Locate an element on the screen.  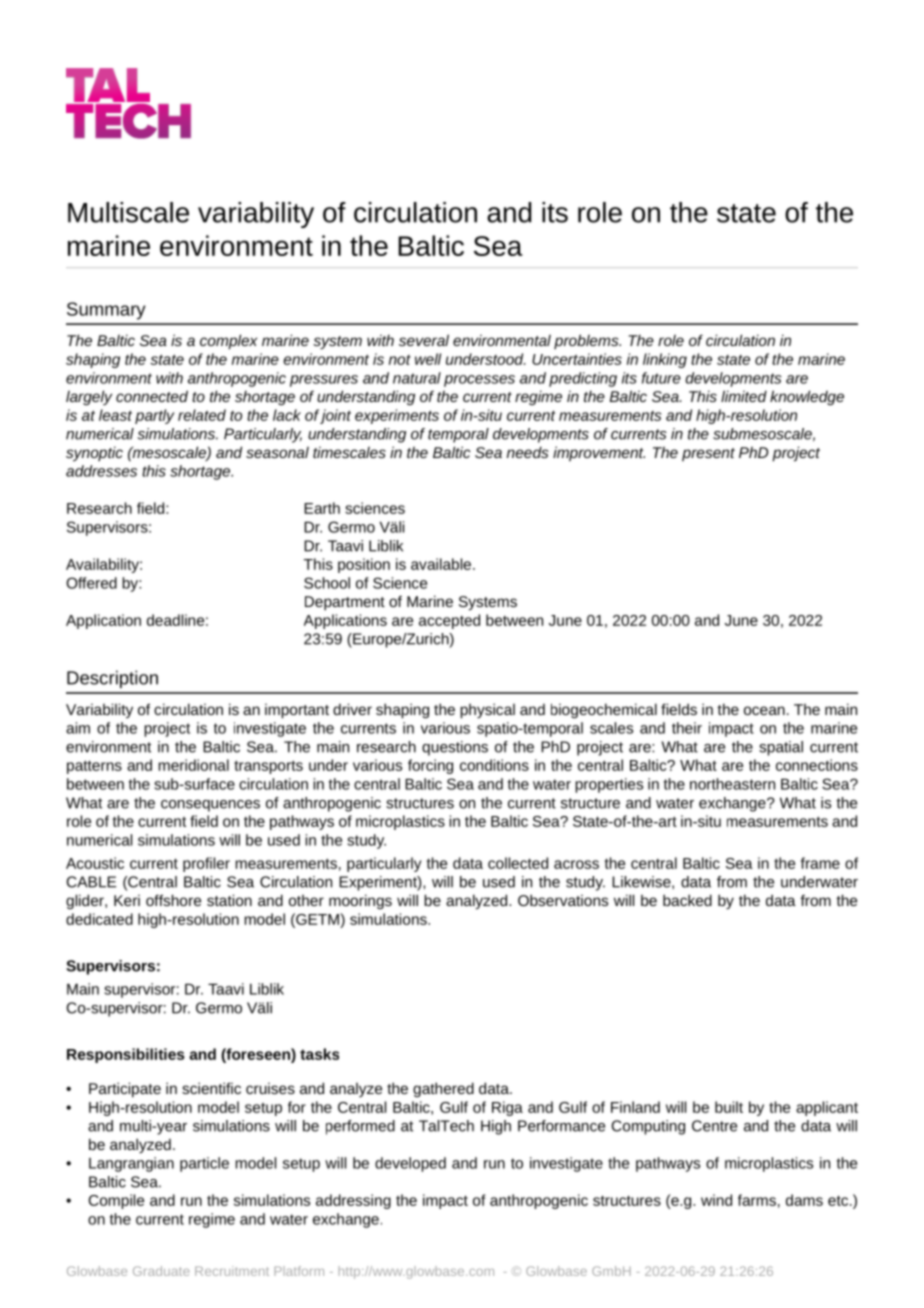
consequences is located at coordinates (210, 806).
